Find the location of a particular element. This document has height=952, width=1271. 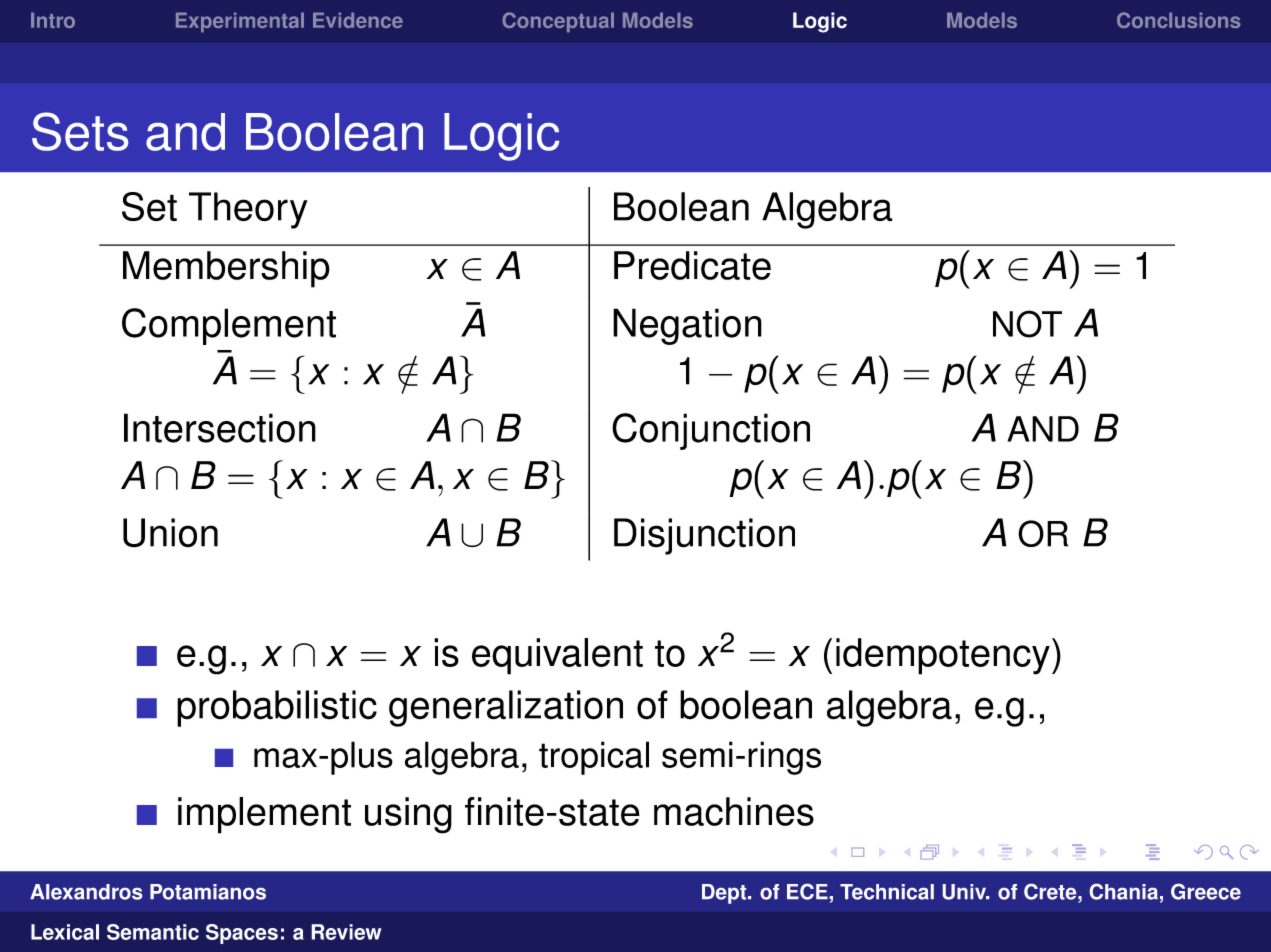

Semantic is located at coordinates (153, 932).
